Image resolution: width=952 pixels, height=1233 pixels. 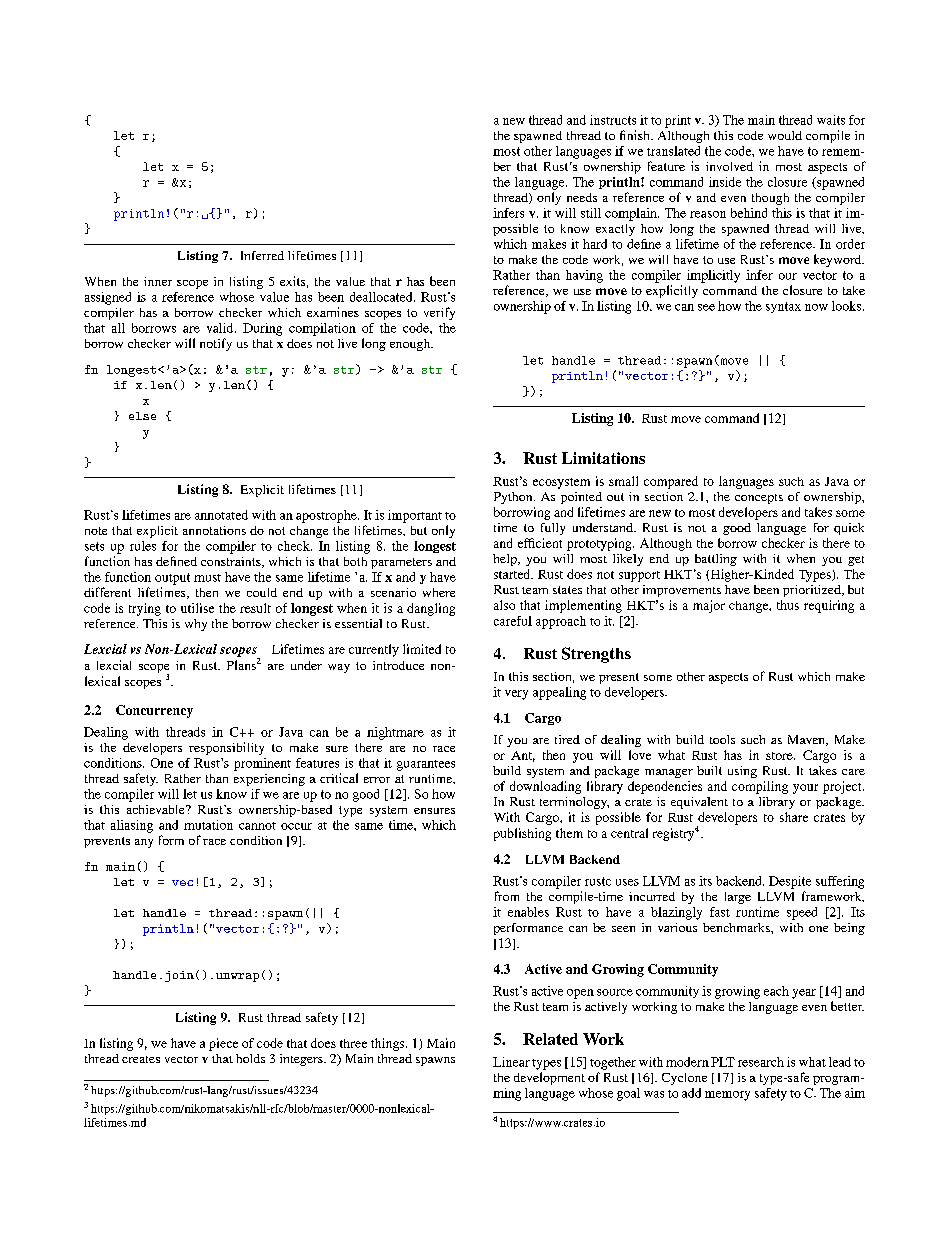 I want to click on utilise, so click(x=197, y=608).
